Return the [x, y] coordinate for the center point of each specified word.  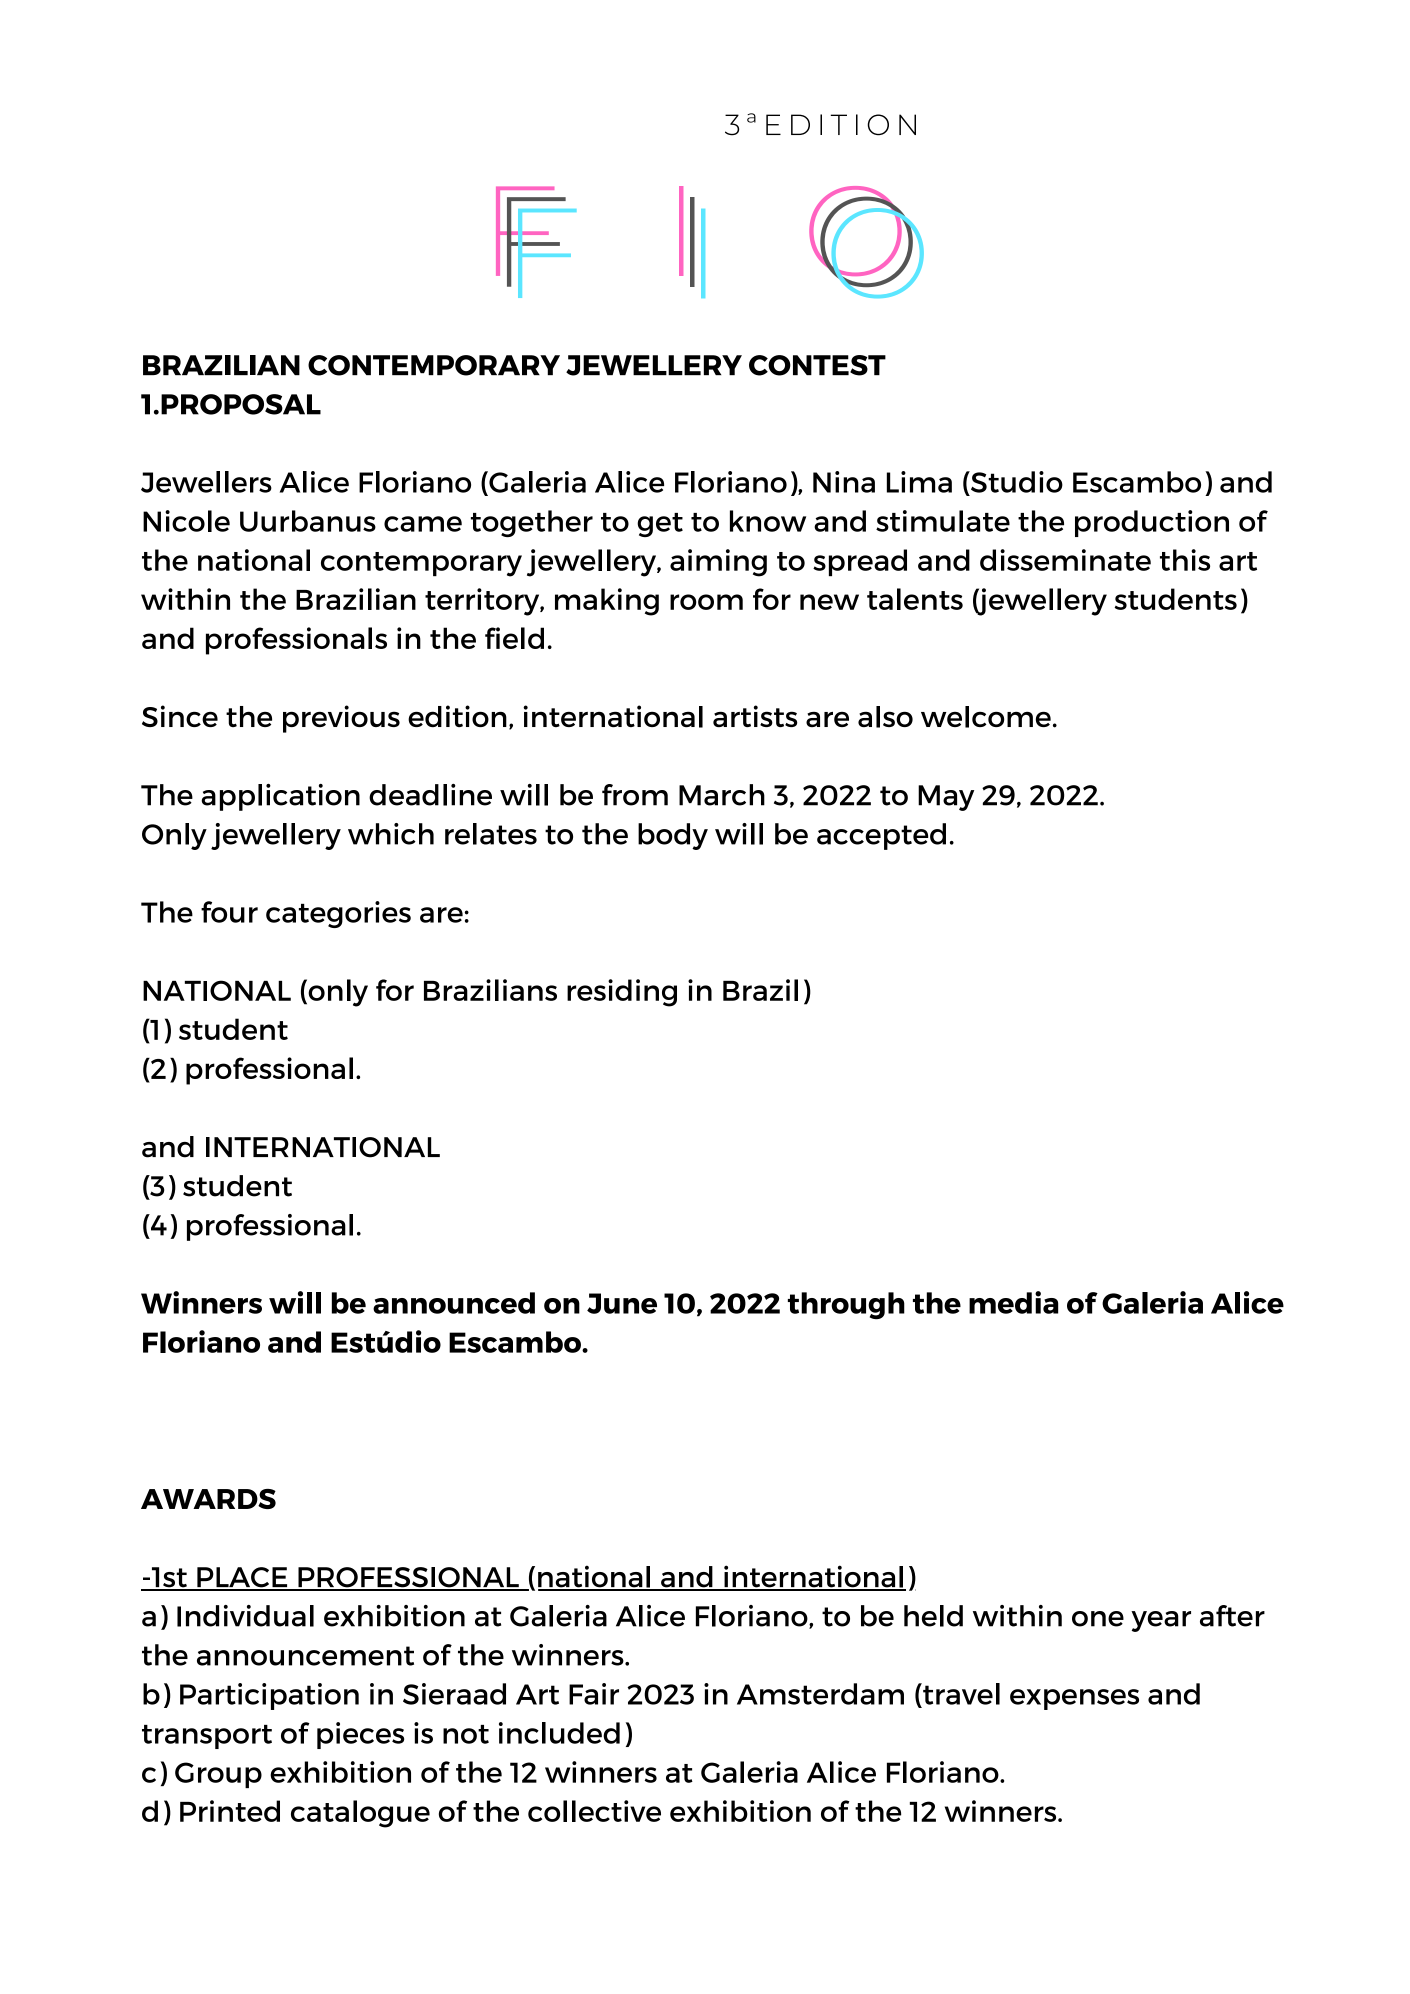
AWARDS [208, 1499]
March [722, 795]
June [622, 1303]
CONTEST [817, 365]
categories [338, 914]
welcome [986, 717]
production [1152, 523]
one [1098, 1619]
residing [622, 993]
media [1013, 1302]
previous [341, 719]
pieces [360, 1735]
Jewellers [206, 482]
